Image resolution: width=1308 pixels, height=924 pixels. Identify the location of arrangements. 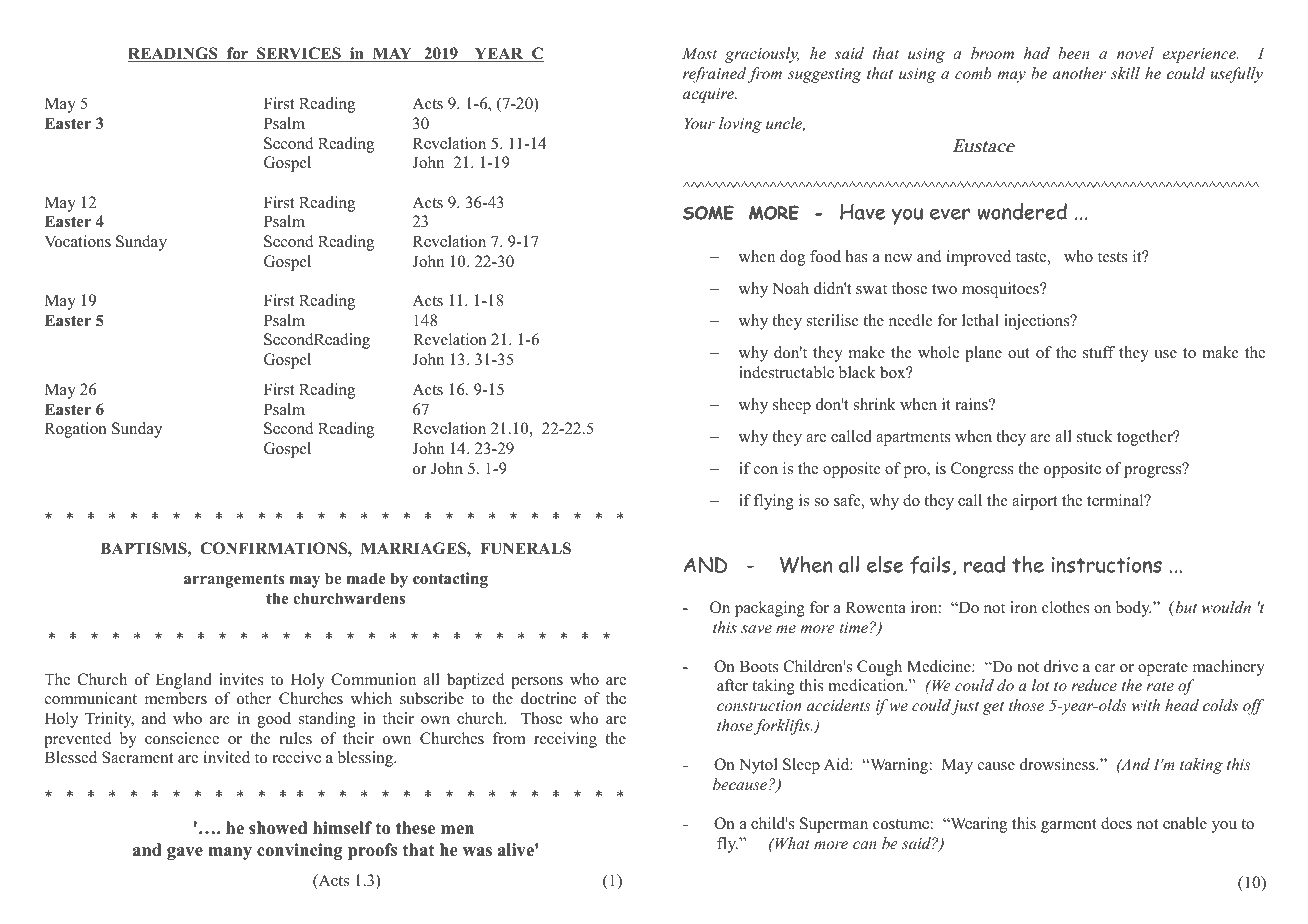
(234, 580).
